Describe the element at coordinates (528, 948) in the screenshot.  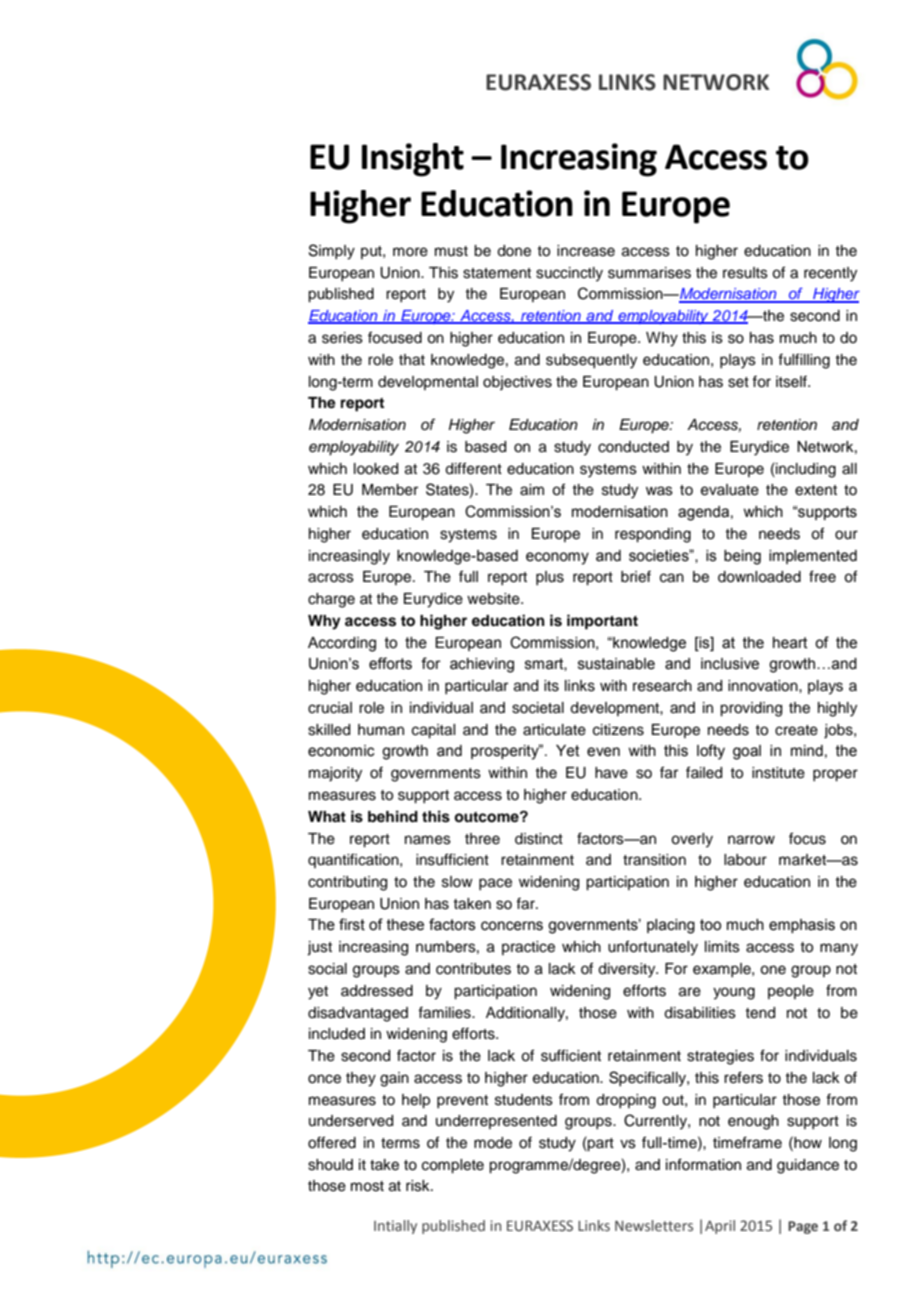
I see `practice` at that location.
